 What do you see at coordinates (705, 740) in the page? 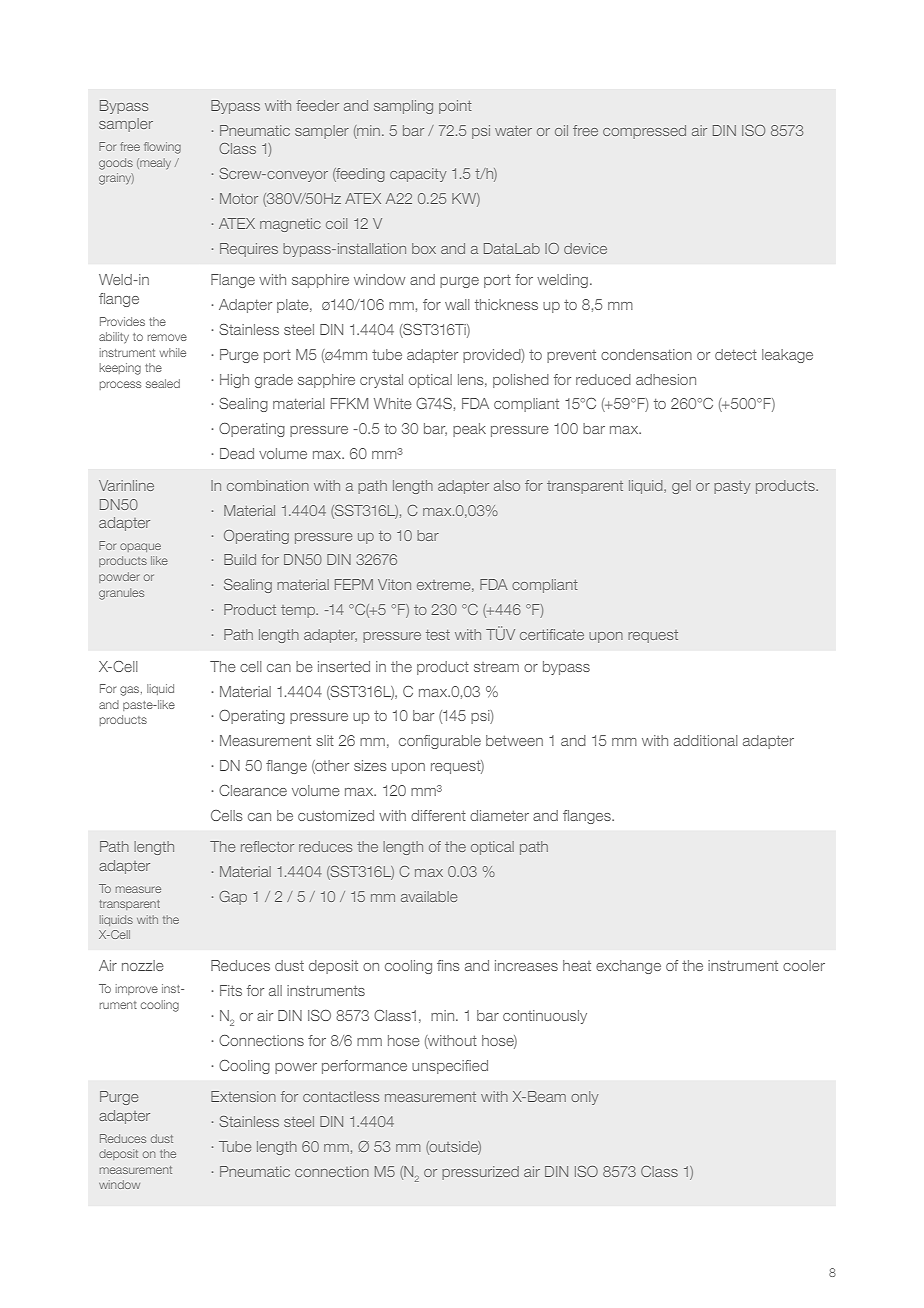
I see `additional` at bounding box center [705, 740].
